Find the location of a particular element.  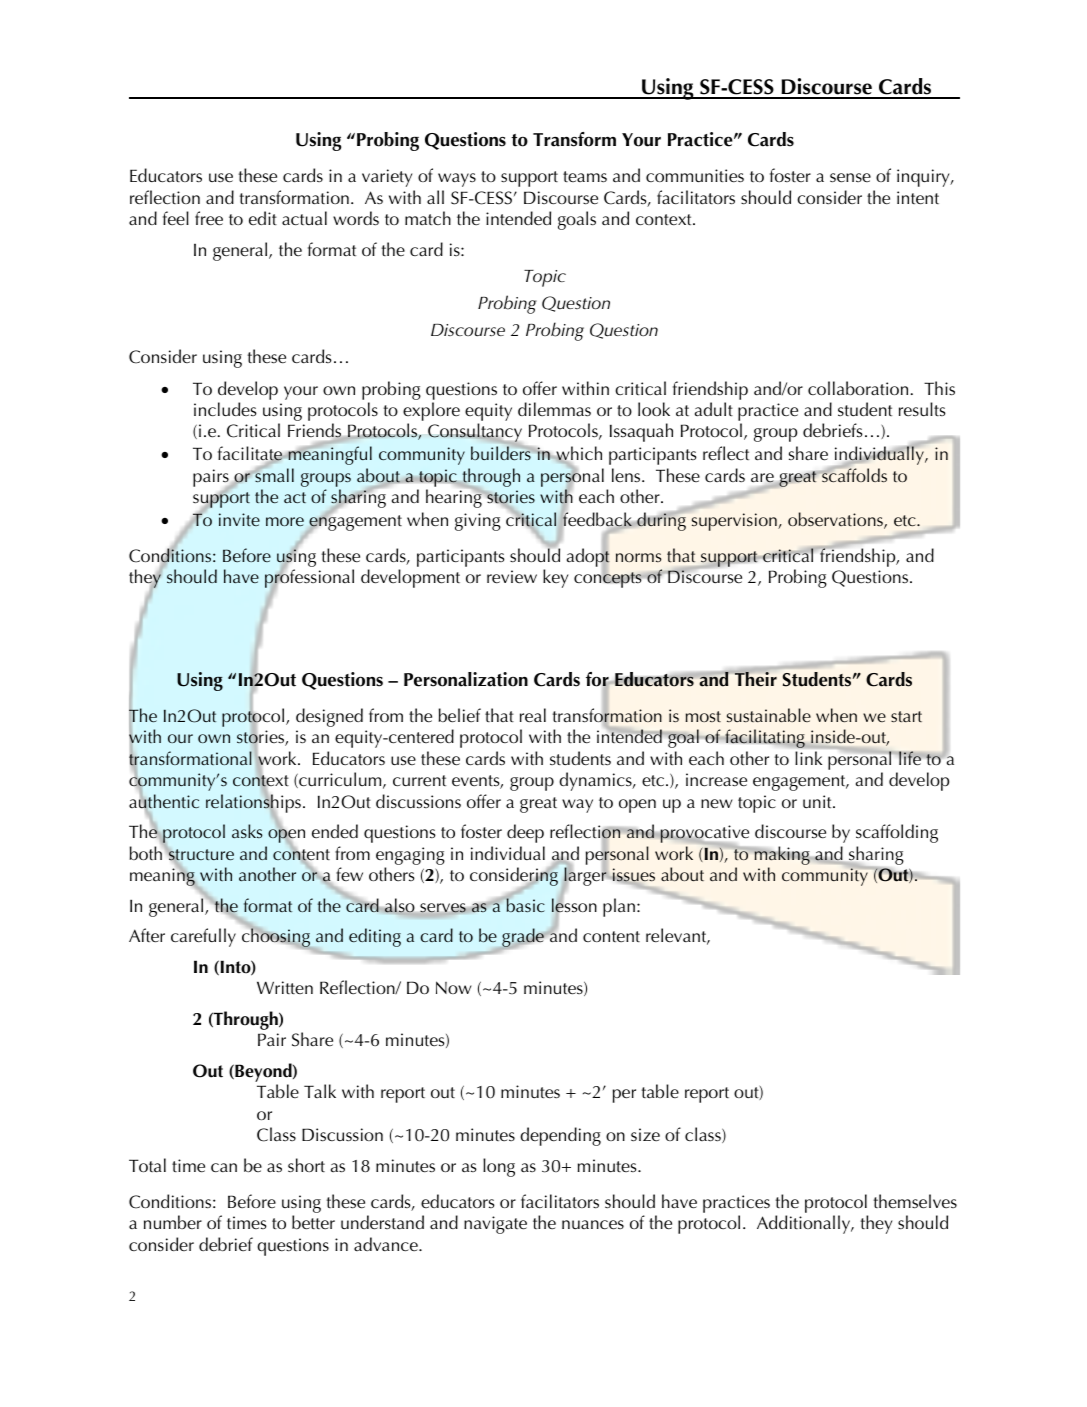

invite is located at coordinates (239, 519).
